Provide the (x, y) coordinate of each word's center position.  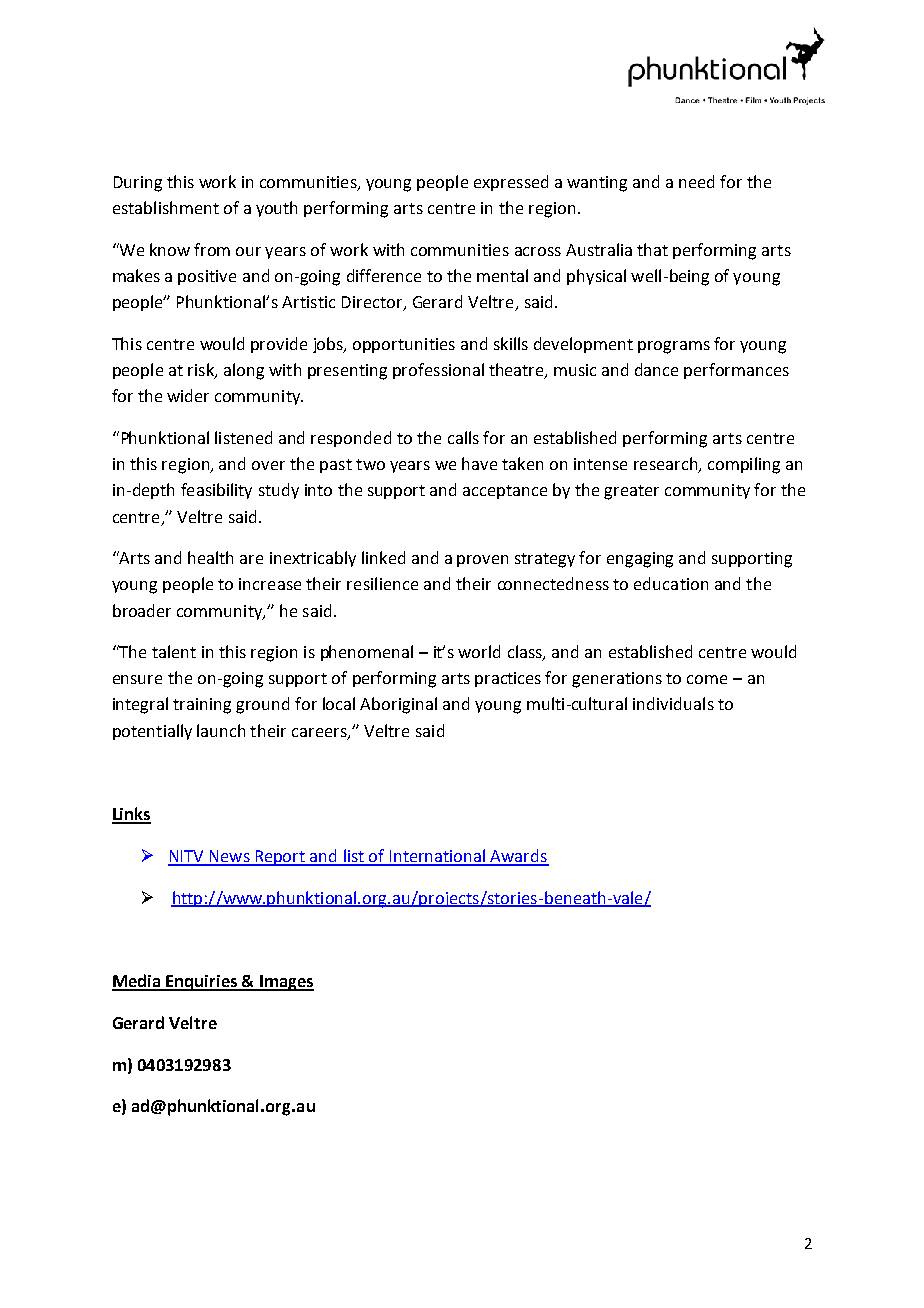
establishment (166, 207)
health (210, 557)
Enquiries (202, 983)
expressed (511, 183)
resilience (382, 583)
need (696, 181)
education (671, 583)
